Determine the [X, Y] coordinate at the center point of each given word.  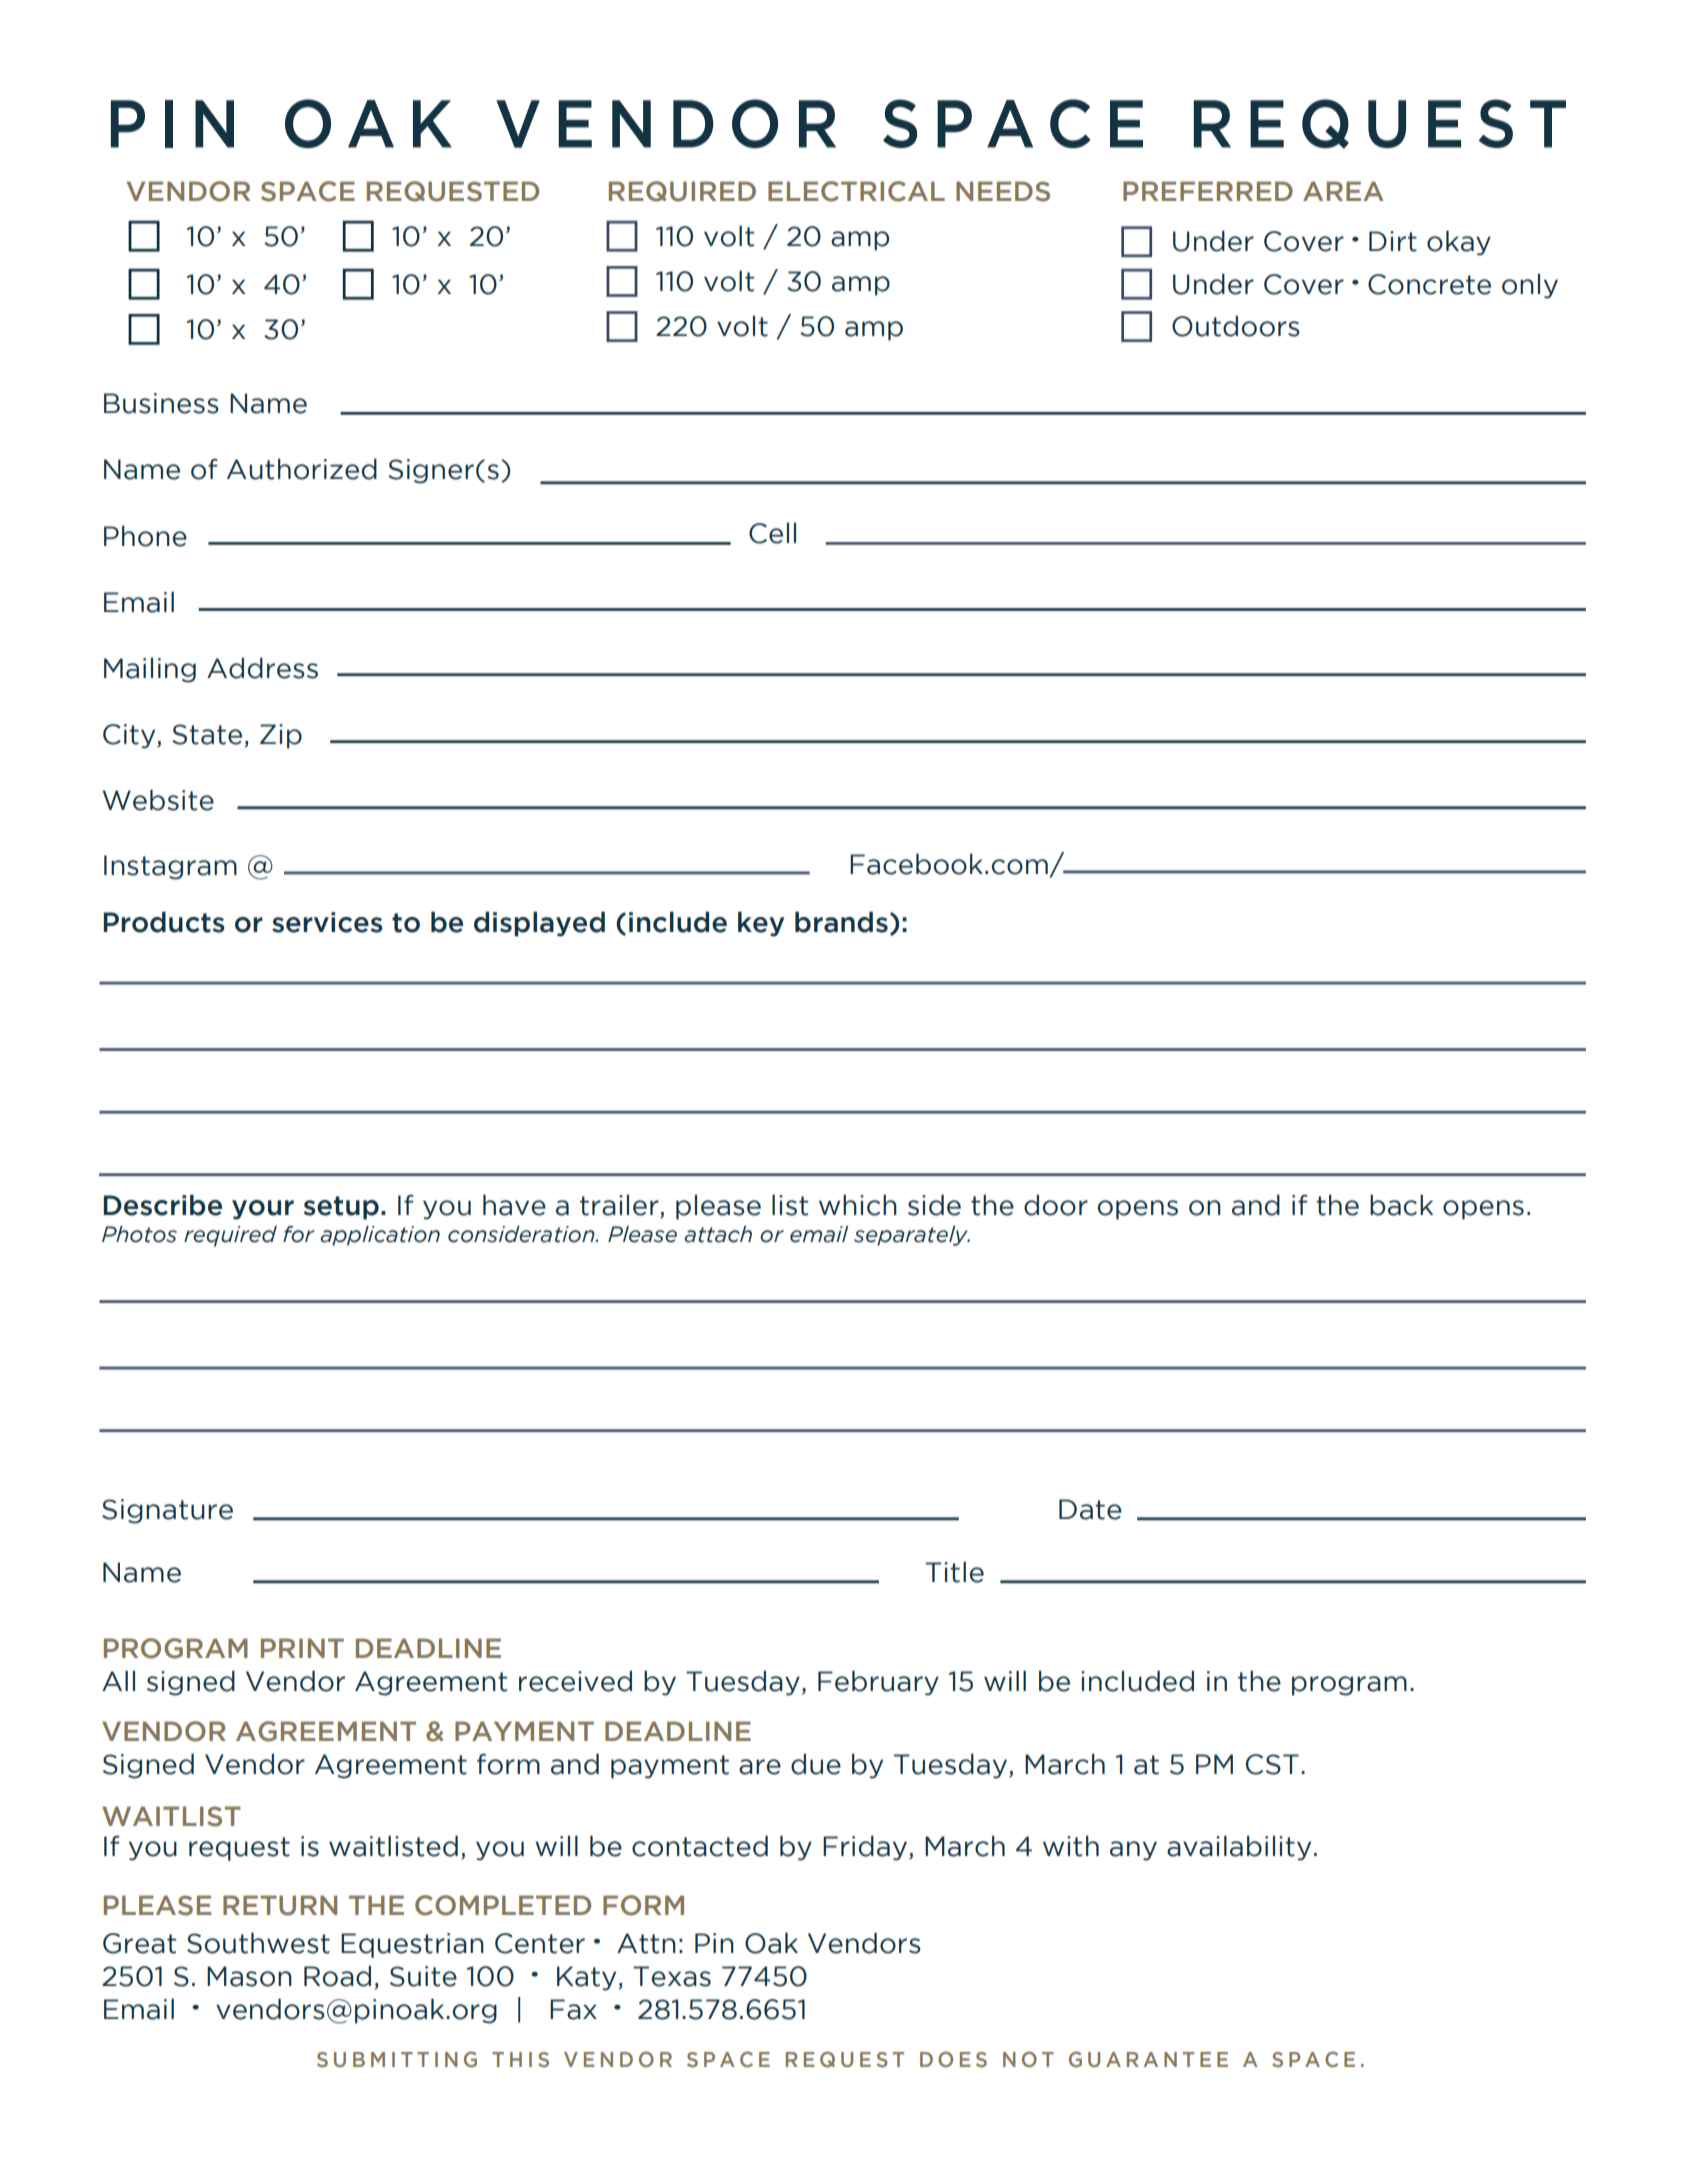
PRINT [302, 1648]
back [1401, 1205]
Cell [772, 533]
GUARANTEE [1148, 2059]
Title [954, 1572]
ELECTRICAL [856, 191]
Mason [249, 1976]
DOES [953, 2059]
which [858, 1205]
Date [1090, 1509]
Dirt [1393, 241]
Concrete [1429, 284]
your [263, 1210]
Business [161, 403]
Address [262, 668]
